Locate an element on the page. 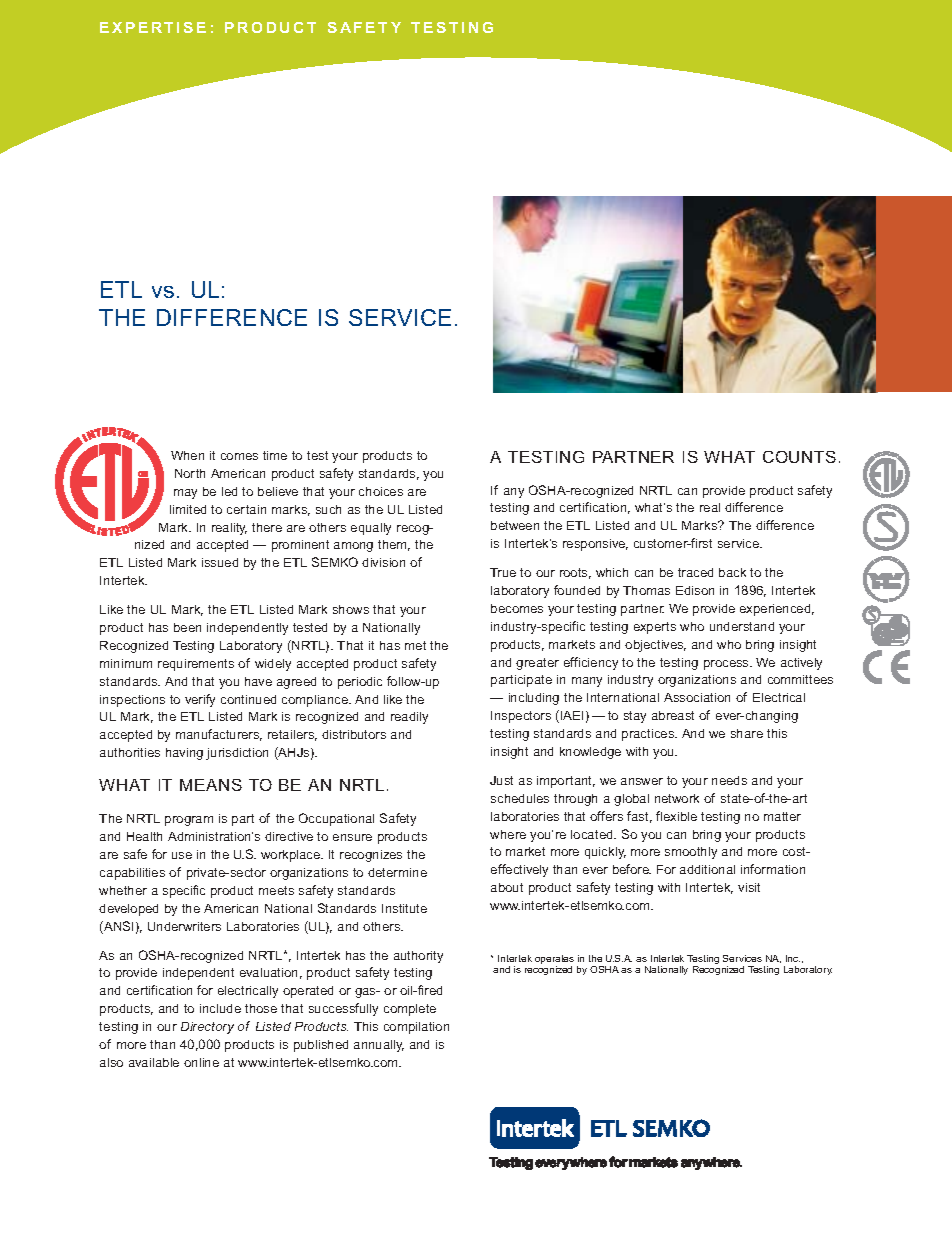 Image resolution: width=952 pixels, height=1233 pixels. Association is located at coordinates (697, 697).
